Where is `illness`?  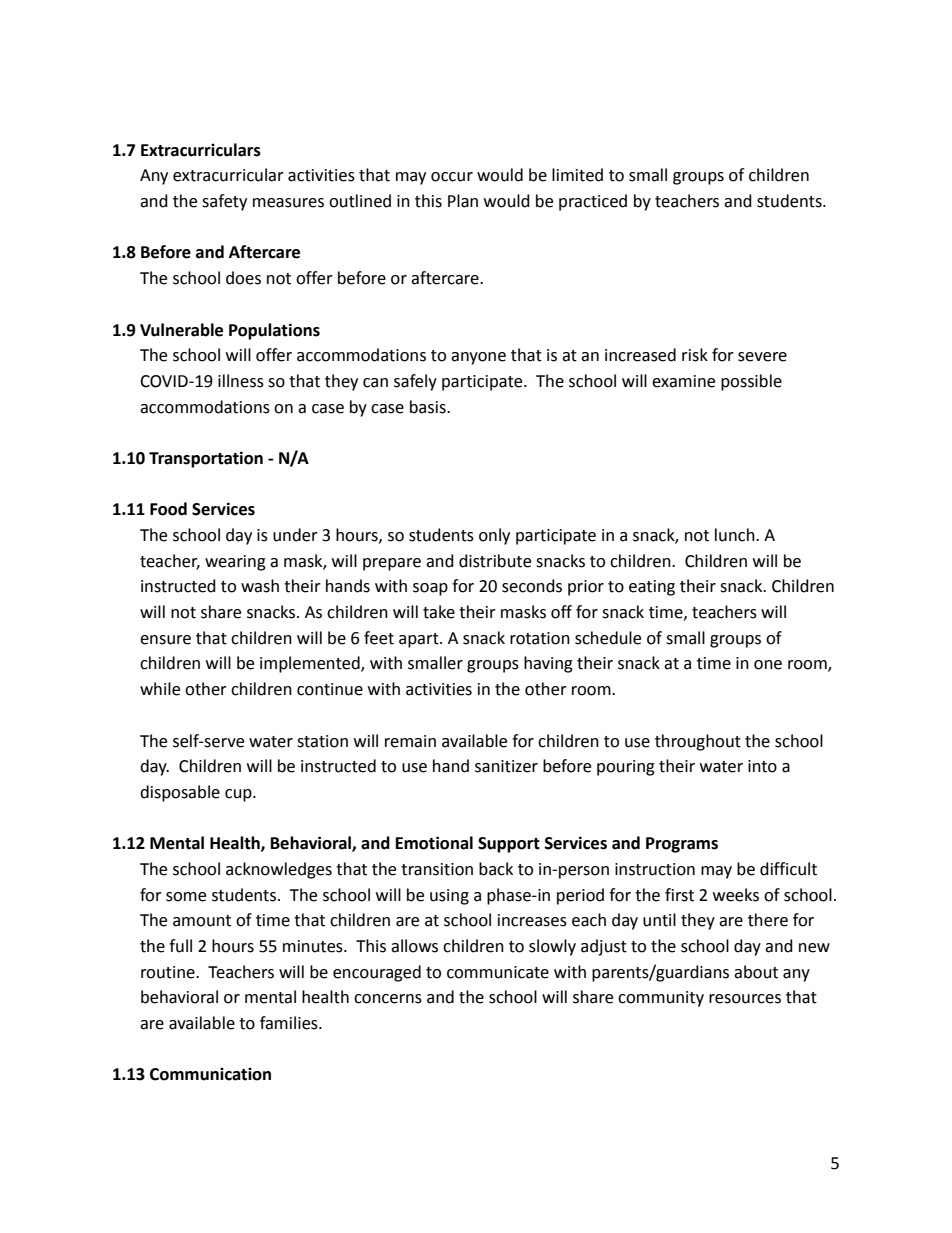
illness is located at coordinates (241, 381).
